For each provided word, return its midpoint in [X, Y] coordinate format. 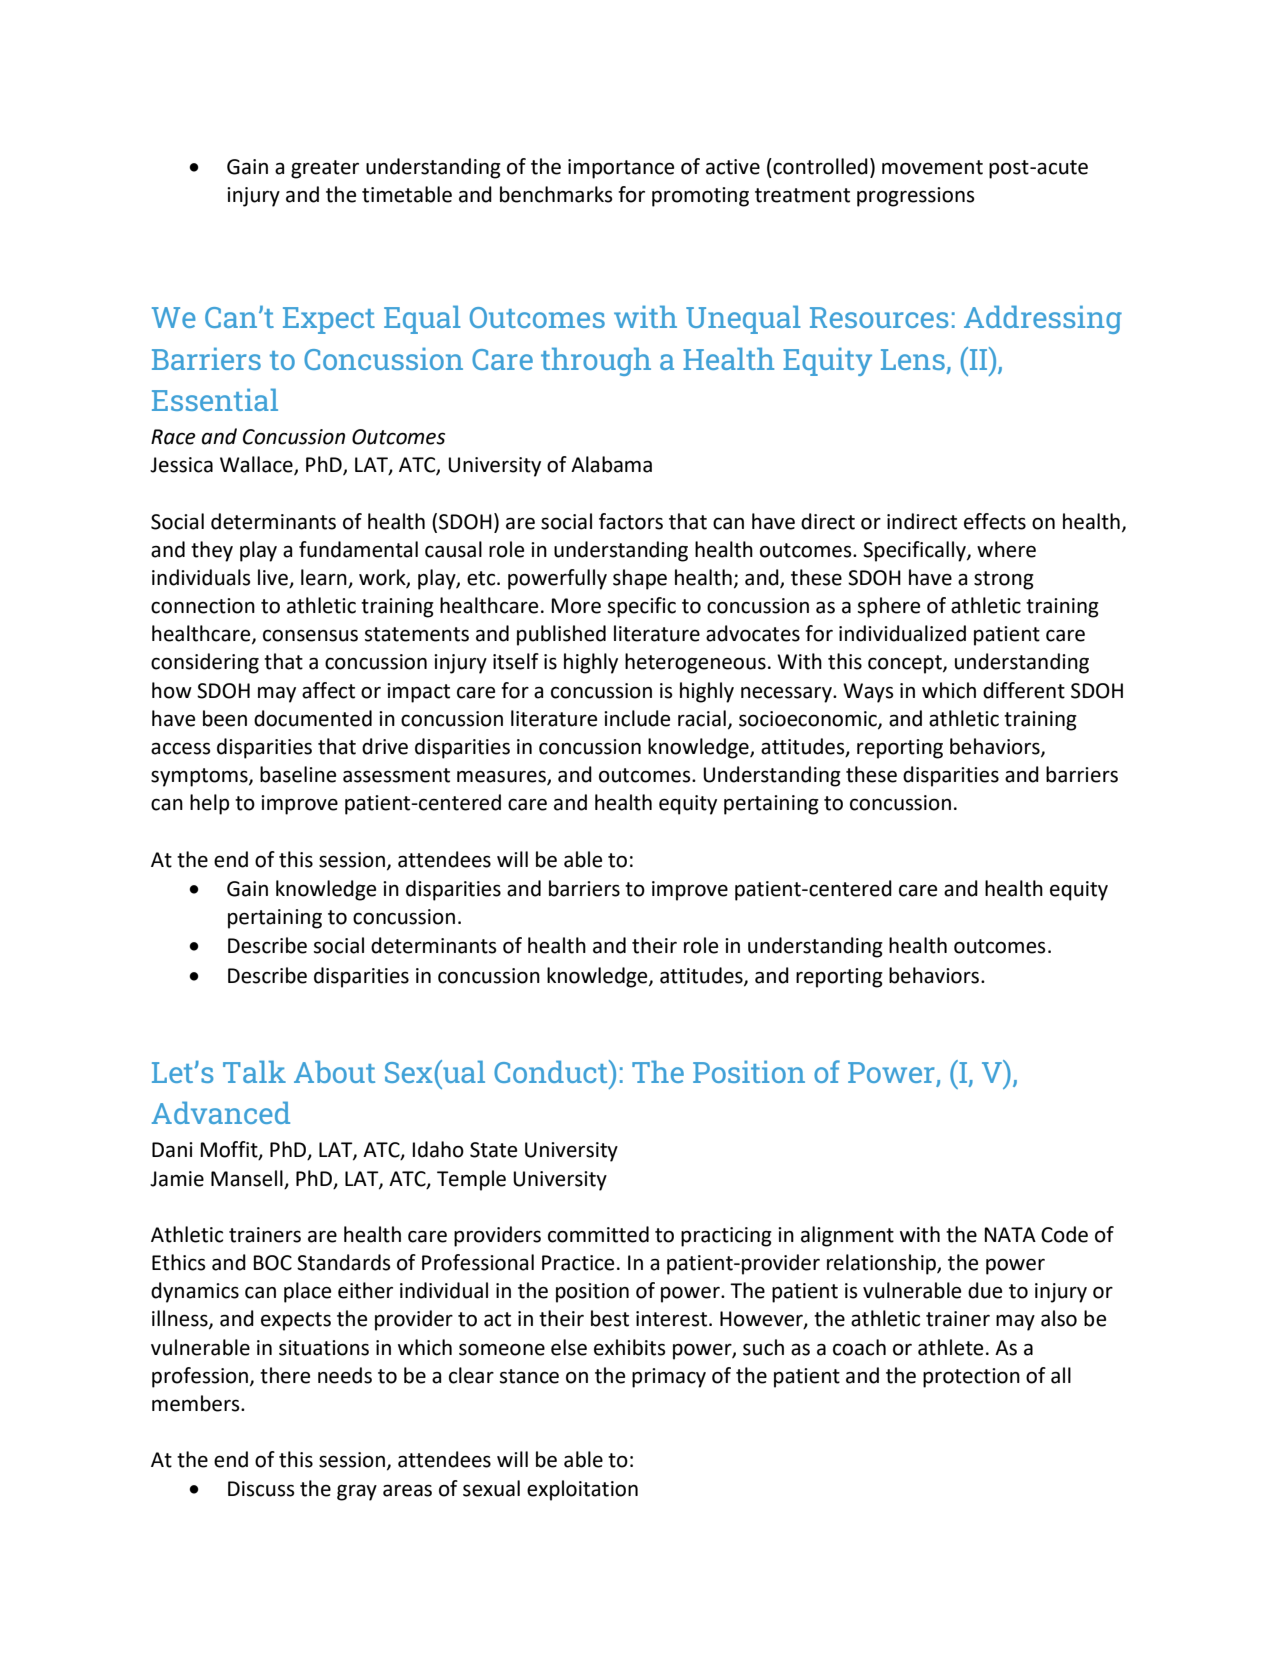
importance [621, 169]
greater [325, 169]
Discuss [261, 1489]
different [1024, 690]
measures [502, 777]
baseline [298, 774]
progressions [915, 197]
